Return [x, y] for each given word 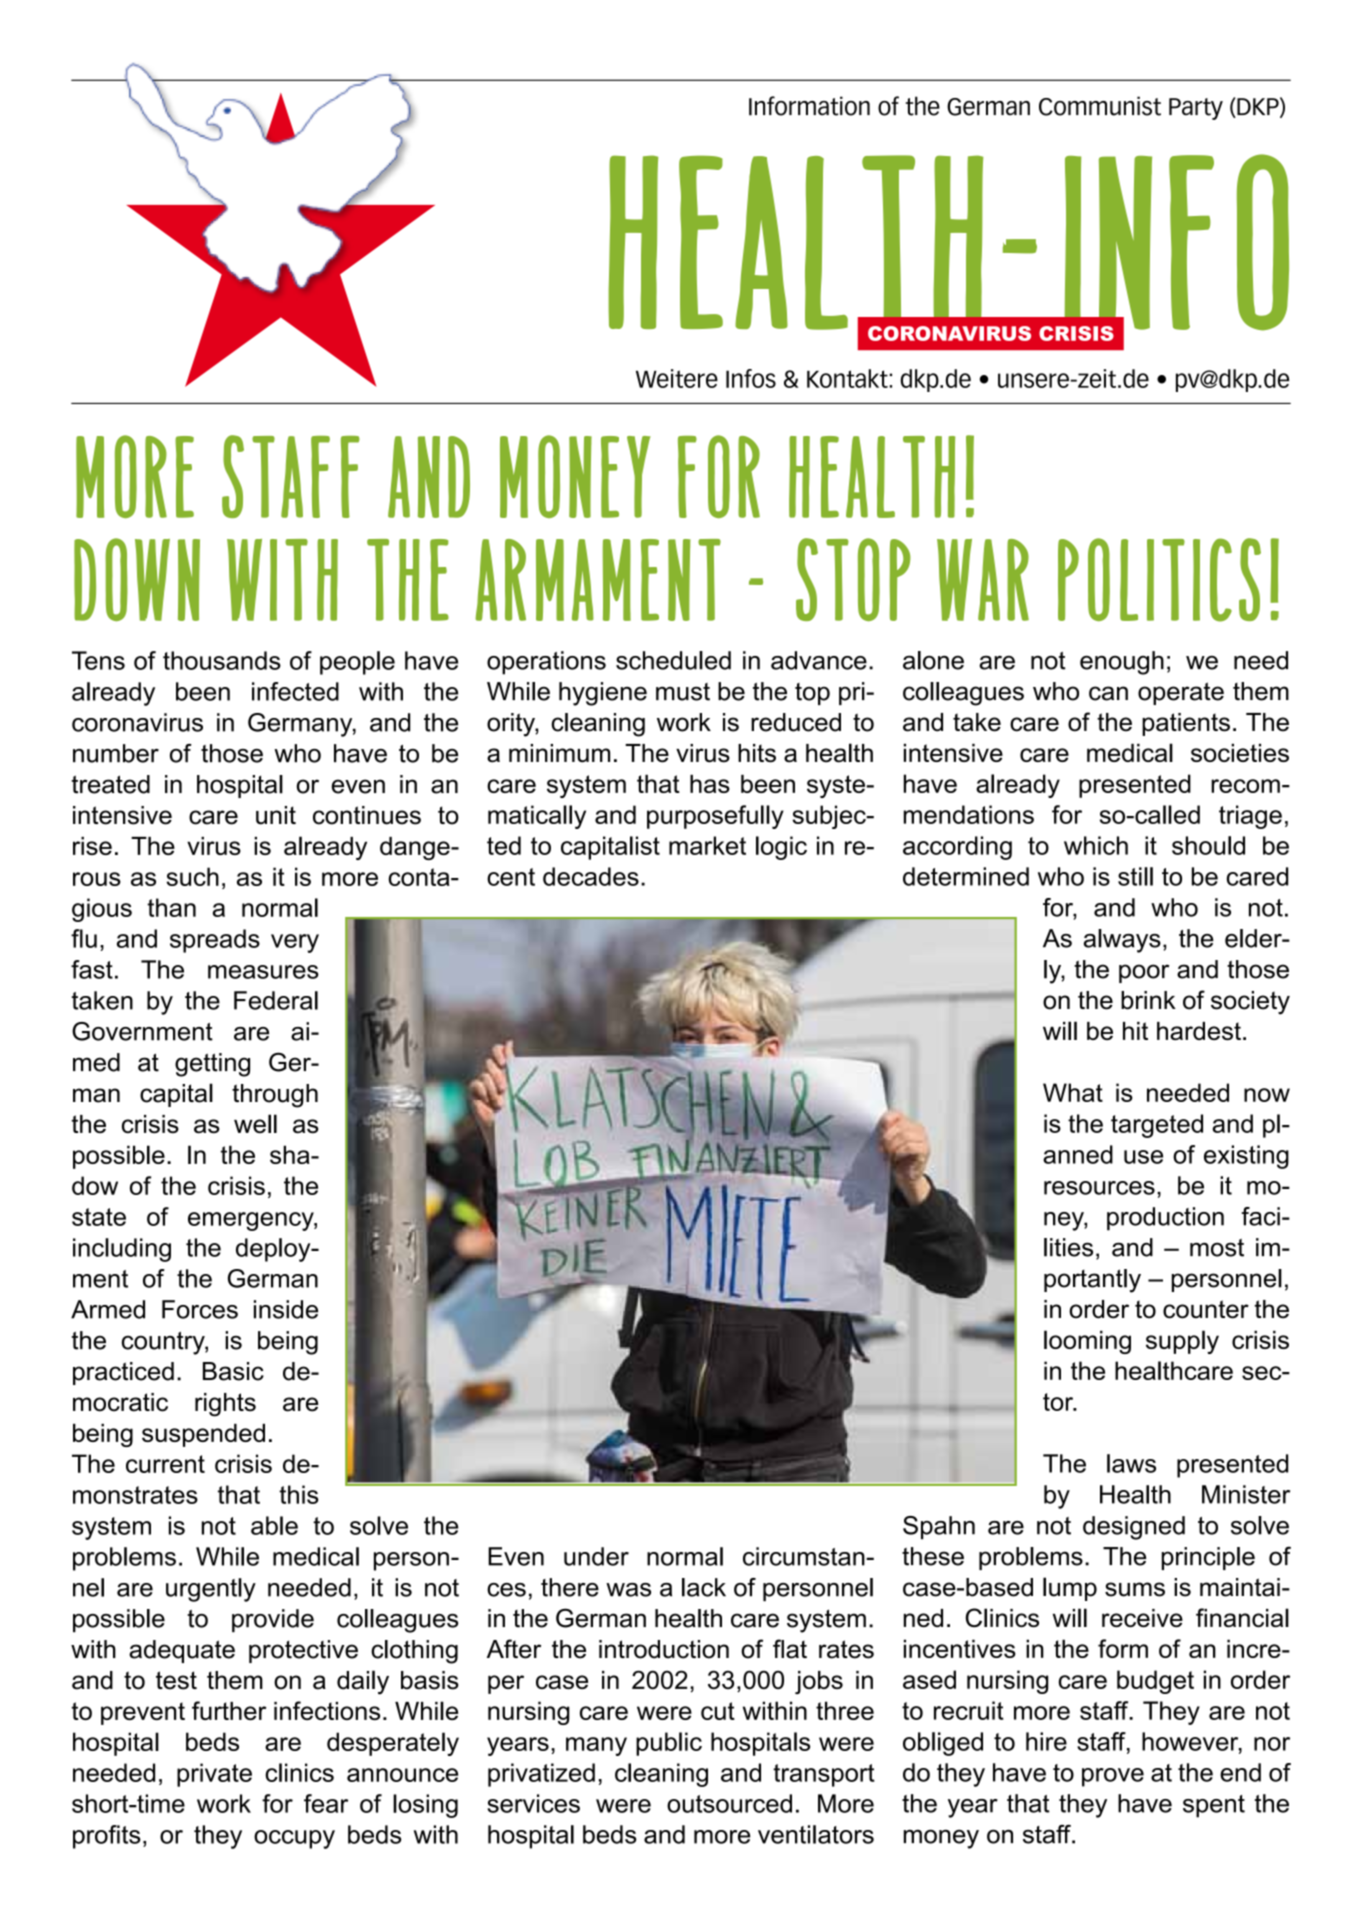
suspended [203, 1435]
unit [276, 815]
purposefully [715, 817]
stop [853, 579]
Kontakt [848, 378]
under [596, 1556]
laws [1131, 1463]
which [1096, 845]
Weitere [677, 378]
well [255, 1123]
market [707, 845]
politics [1159, 580]
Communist [1100, 106]
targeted [1157, 1126]
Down [137, 579]
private [214, 1775]
